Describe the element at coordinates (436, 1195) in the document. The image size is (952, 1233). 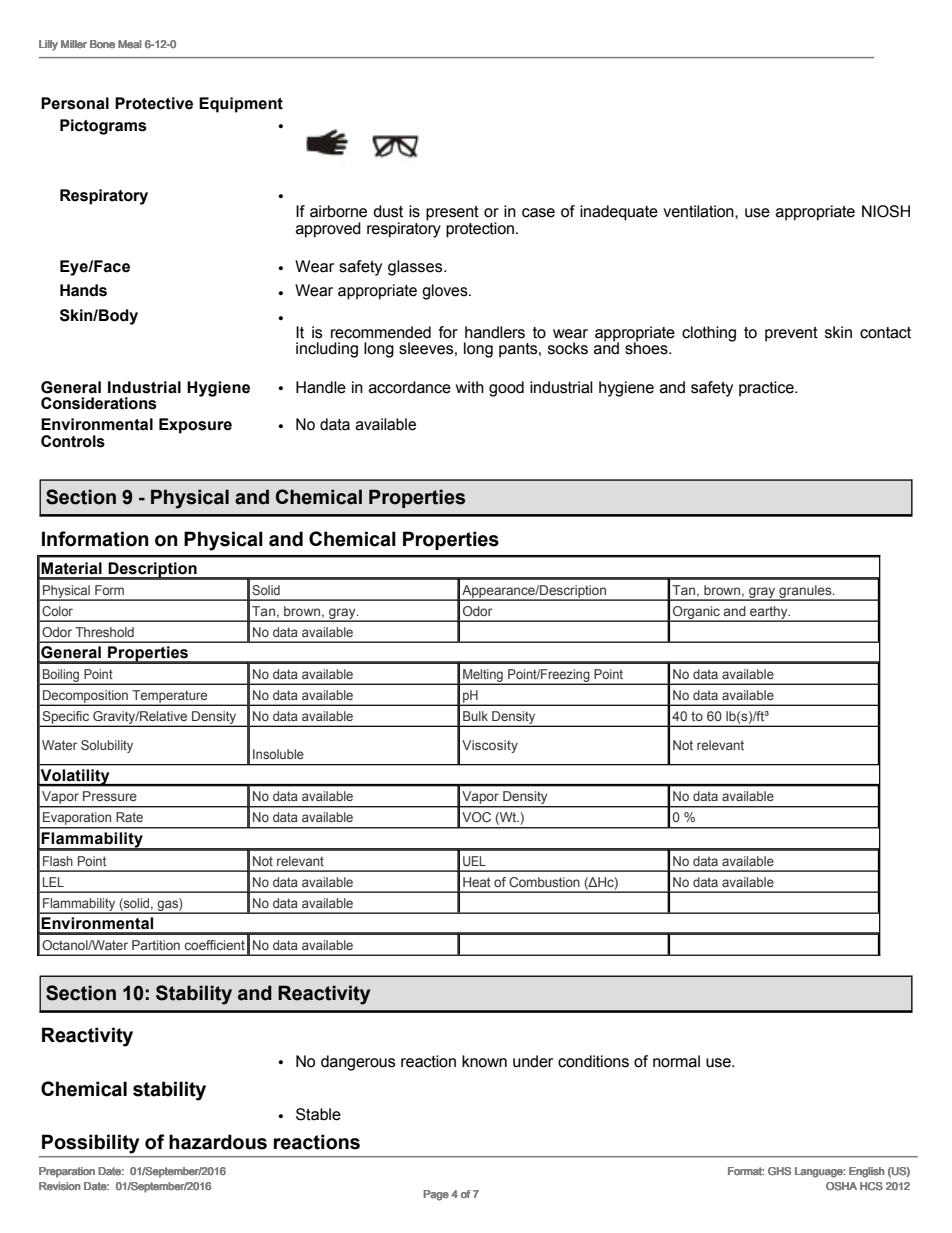
I see `Page` at that location.
